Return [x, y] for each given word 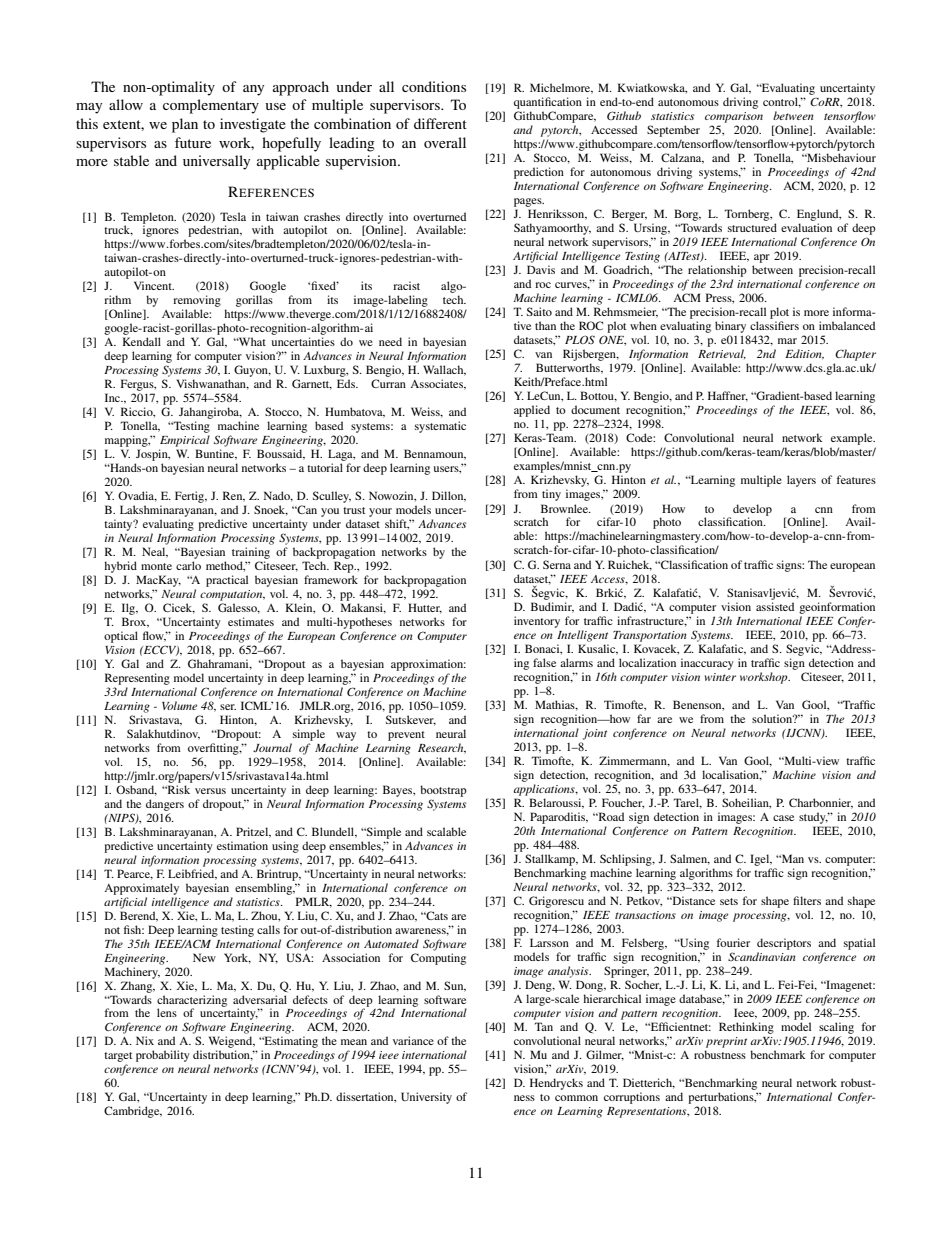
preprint [726, 1042]
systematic [440, 427]
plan [185, 125]
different [440, 123]
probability [163, 1056]
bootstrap [443, 791]
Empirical [185, 441]
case [783, 818]
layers [801, 481]
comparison [734, 117]
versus [210, 791]
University [426, 1098]
